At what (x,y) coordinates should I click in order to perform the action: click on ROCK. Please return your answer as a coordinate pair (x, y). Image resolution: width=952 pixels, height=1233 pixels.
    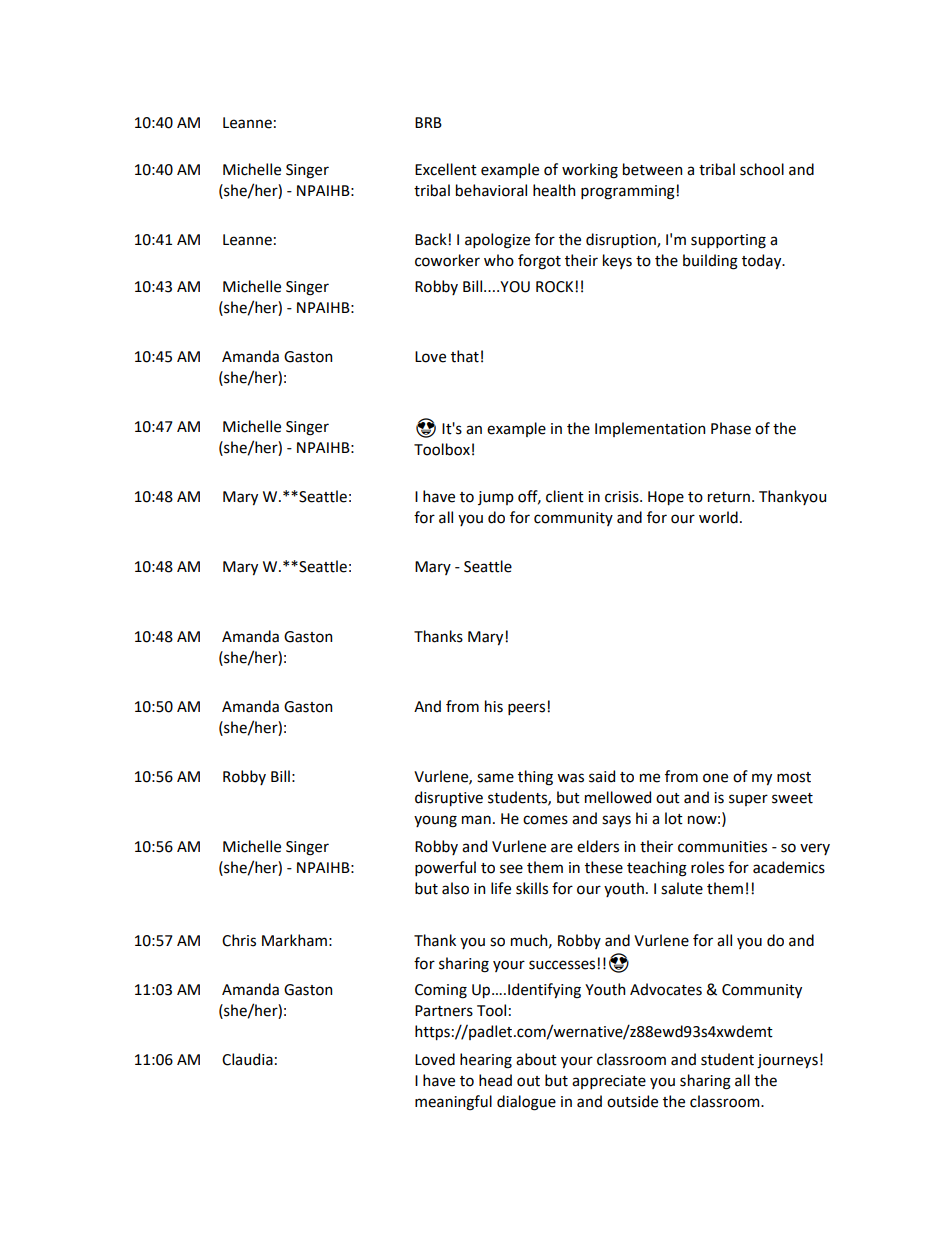
    Looking at the image, I should click on (556, 287).
